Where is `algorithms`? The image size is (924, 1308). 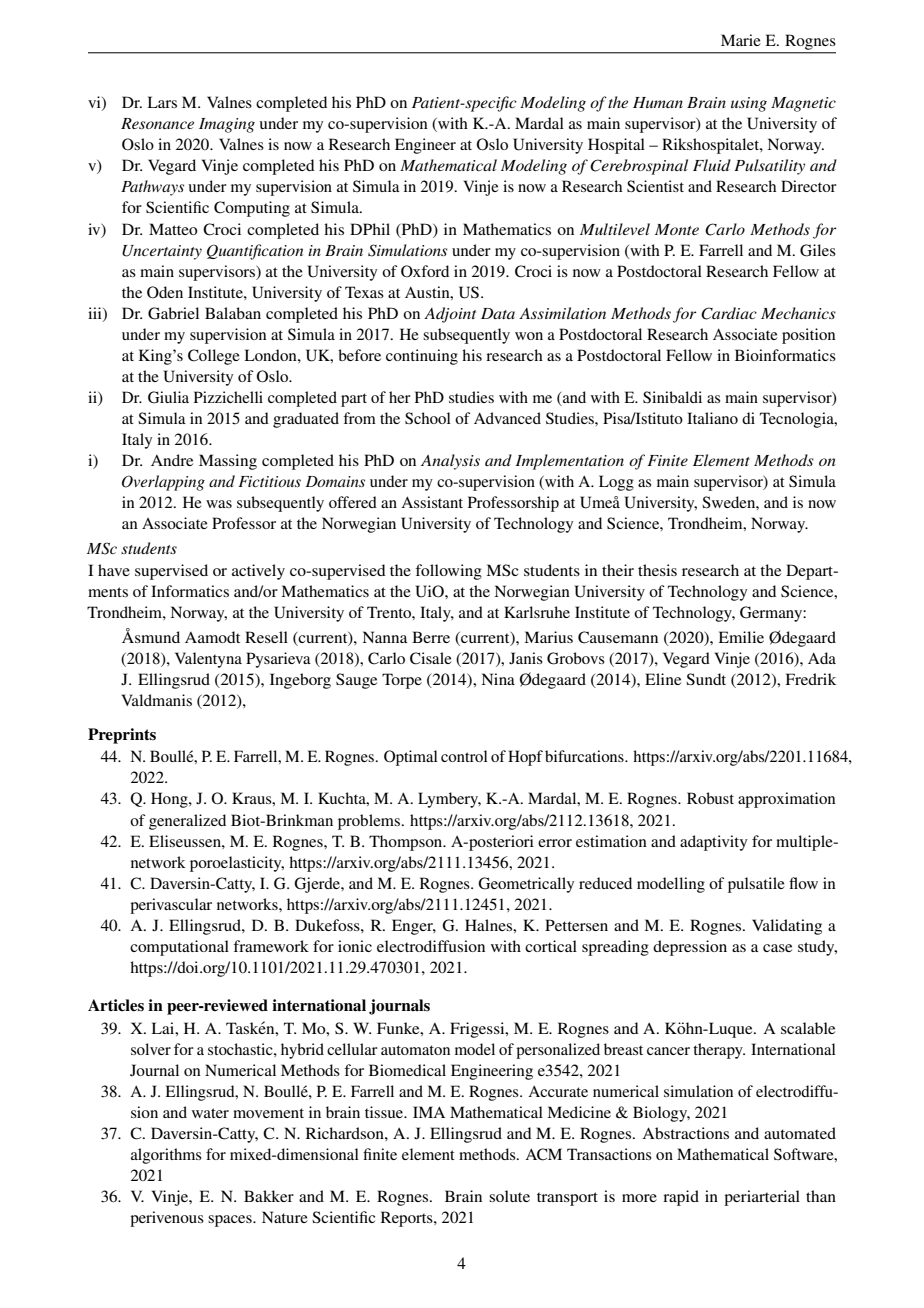 algorithms is located at coordinates (166, 1156).
